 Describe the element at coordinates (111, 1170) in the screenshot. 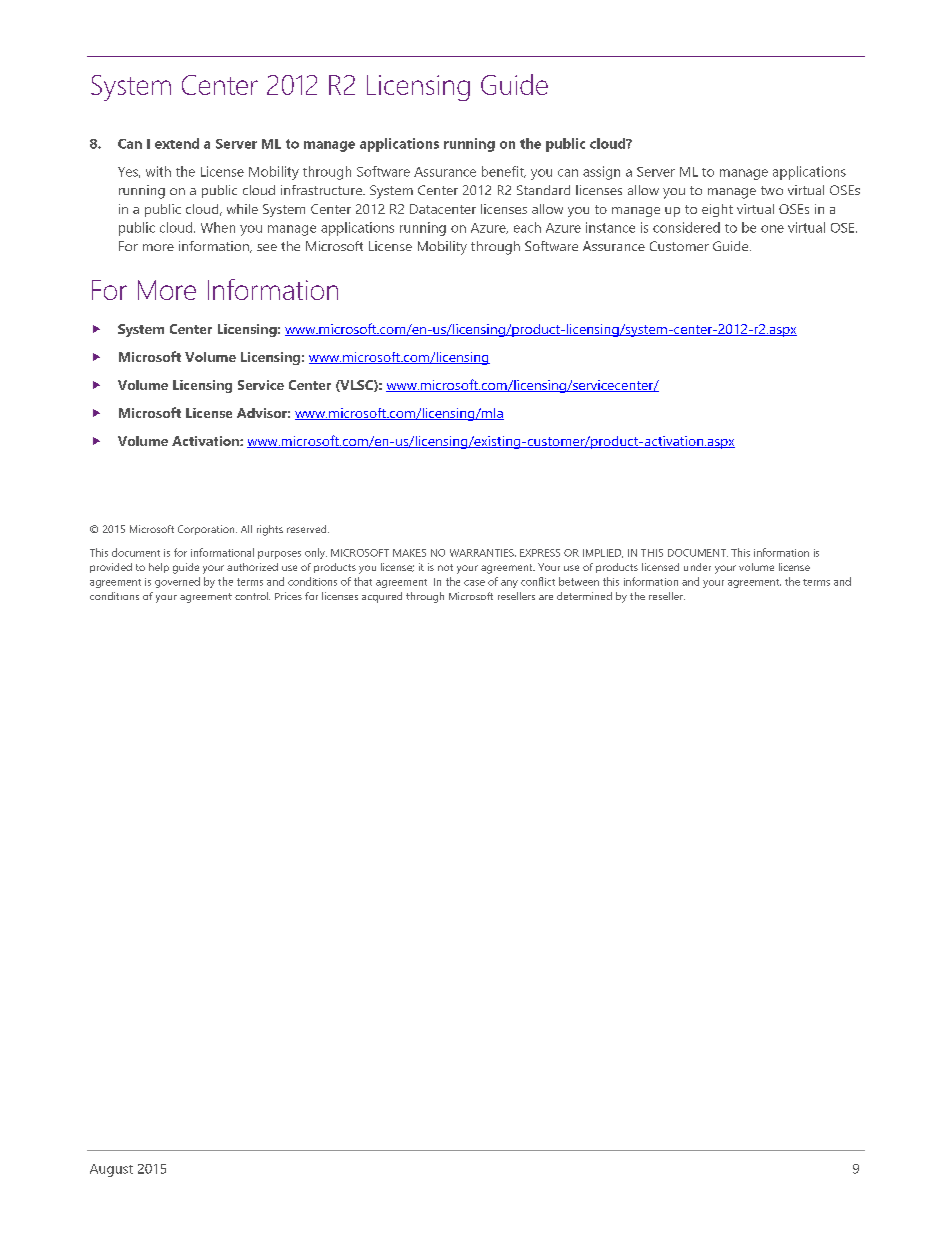

I see `August` at that location.
